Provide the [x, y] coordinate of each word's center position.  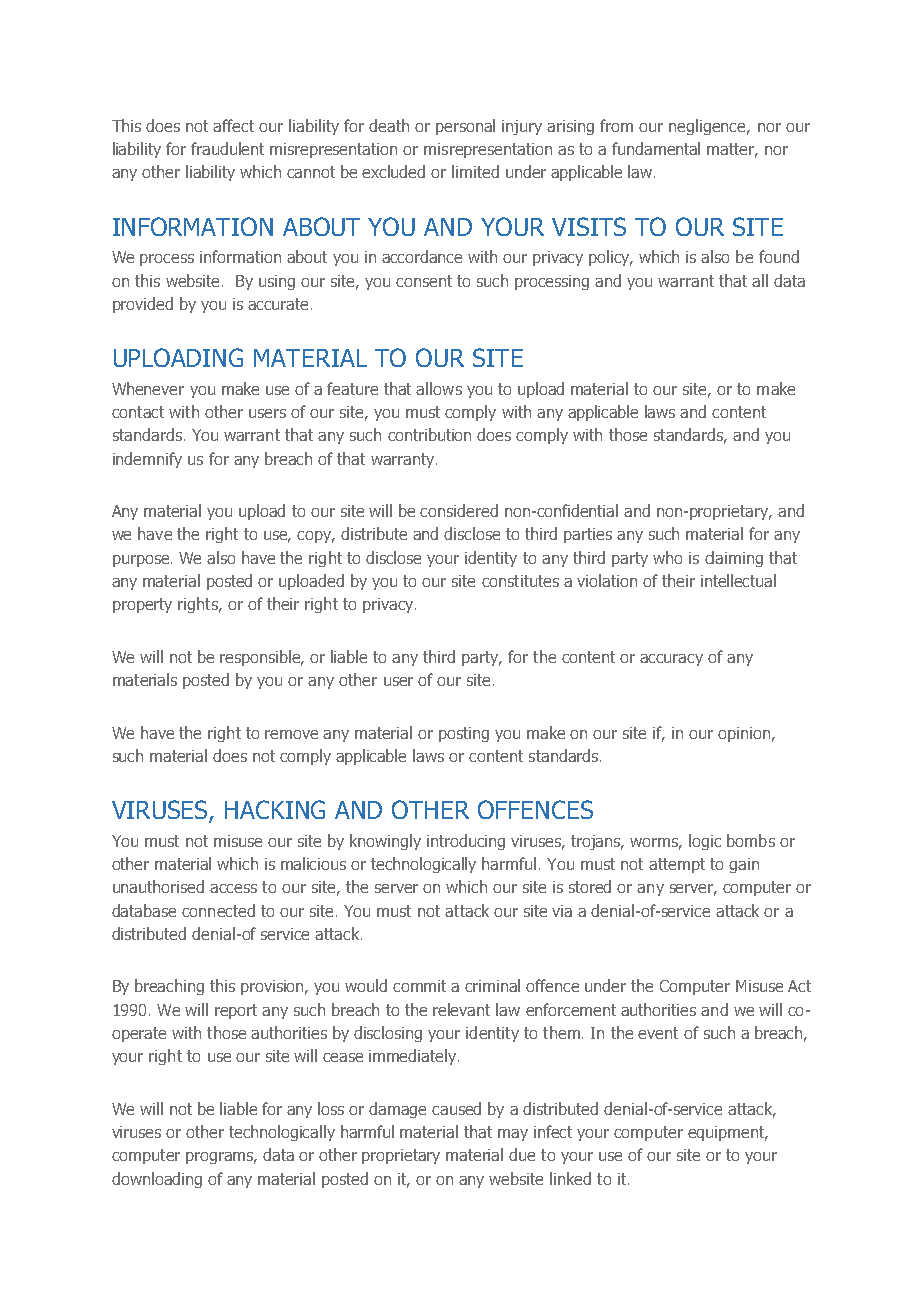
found [779, 256]
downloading [157, 1180]
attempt [677, 865]
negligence [709, 127]
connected [218, 910]
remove [291, 734]
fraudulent [227, 148]
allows [439, 388]
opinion [744, 734]
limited [475, 171]
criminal [492, 985]
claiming [734, 559]
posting [464, 734]
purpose [142, 561]
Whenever [148, 388]
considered [459, 510]
